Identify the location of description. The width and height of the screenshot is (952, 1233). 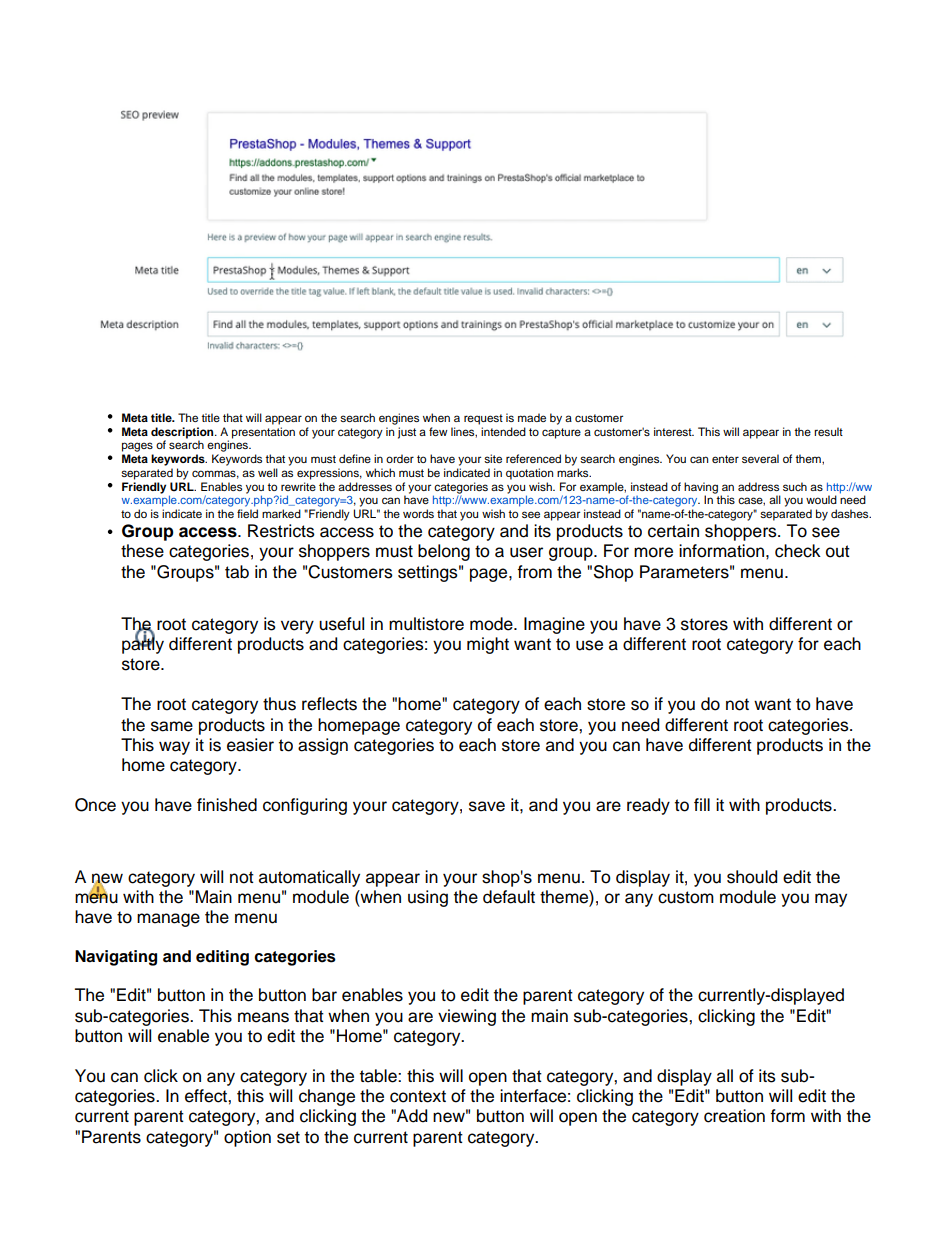
(183, 434).
